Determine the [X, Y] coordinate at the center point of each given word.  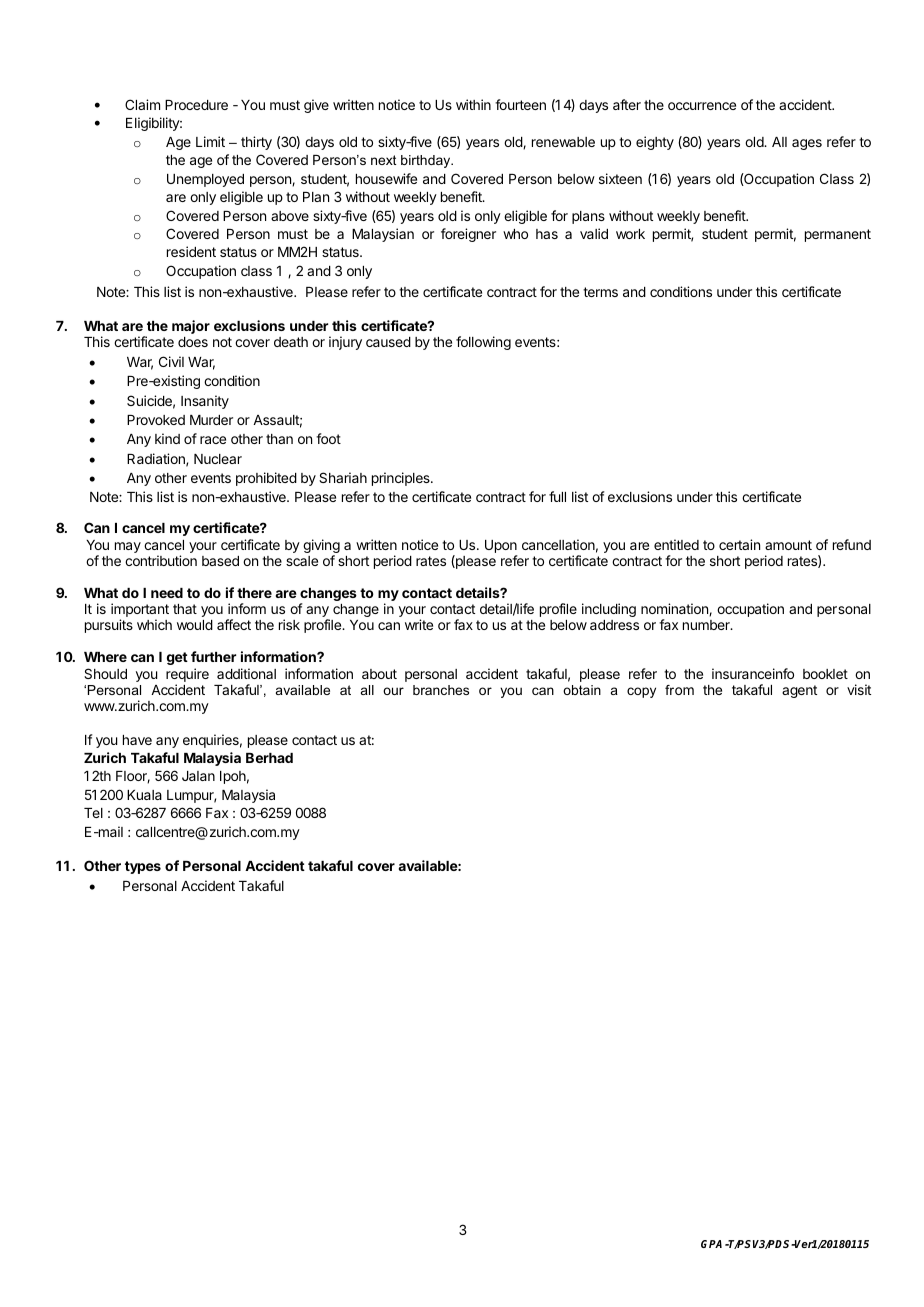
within [473, 104]
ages [807, 144]
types [143, 867]
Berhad [269, 758]
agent [799, 691]
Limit [210, 141]
